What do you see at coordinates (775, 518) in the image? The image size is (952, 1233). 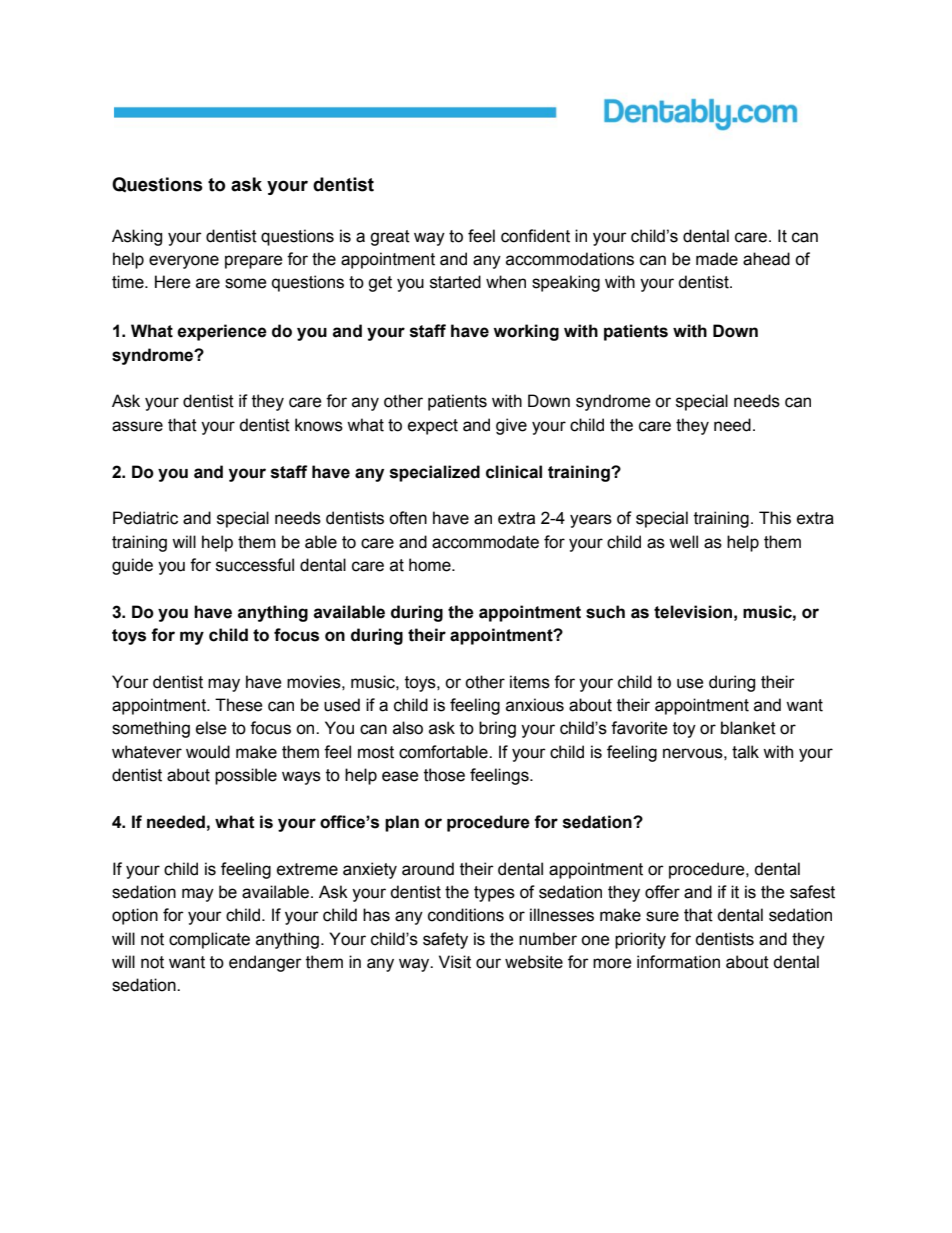 I see `This` at bounding box center [775, 518].
